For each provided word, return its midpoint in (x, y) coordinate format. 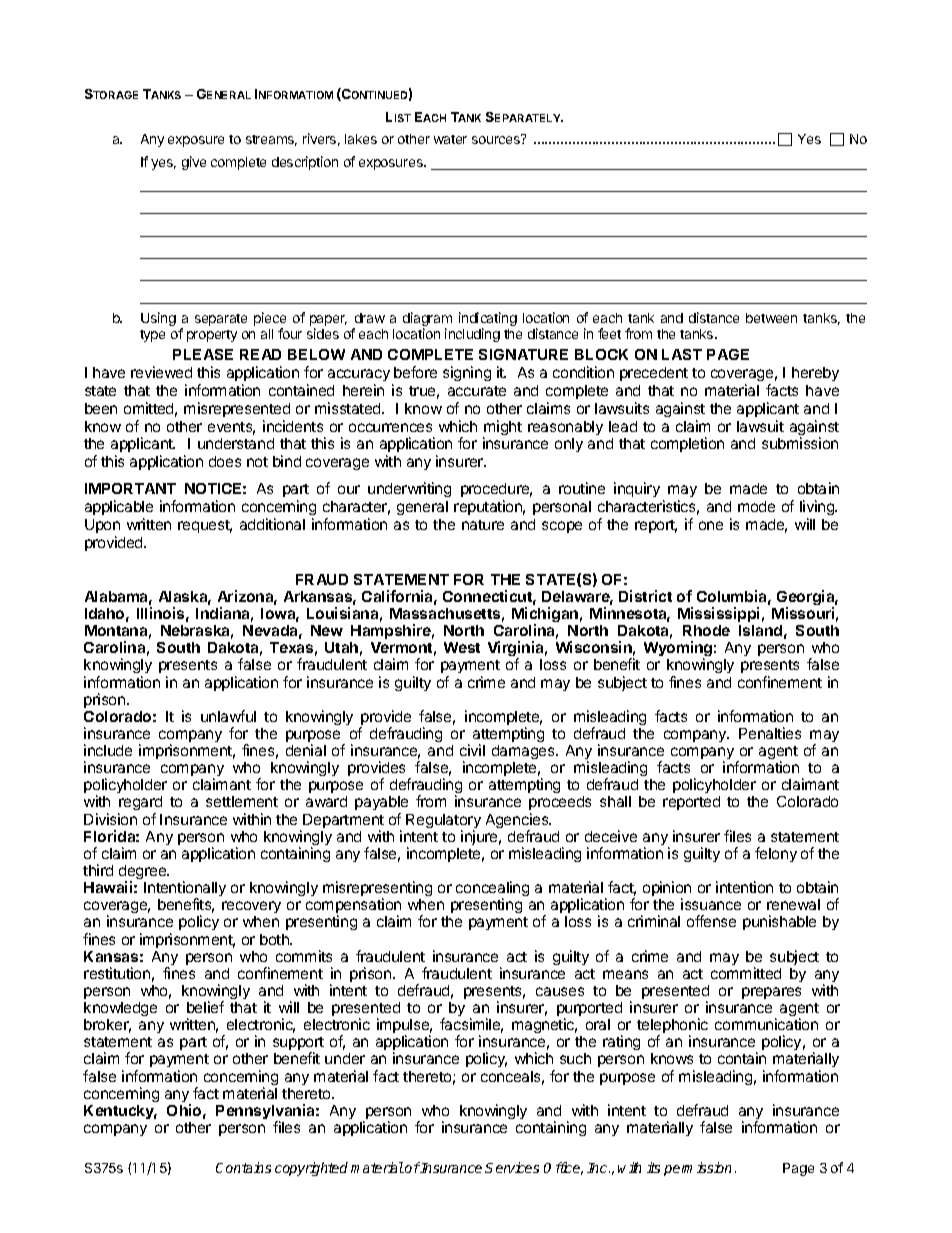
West (462, 647)
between (771, 318)
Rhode (706, 630)
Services (512, 1167)
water (450, 139)
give (194, 163)
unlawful (228, 716)
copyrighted (311, 1169)
